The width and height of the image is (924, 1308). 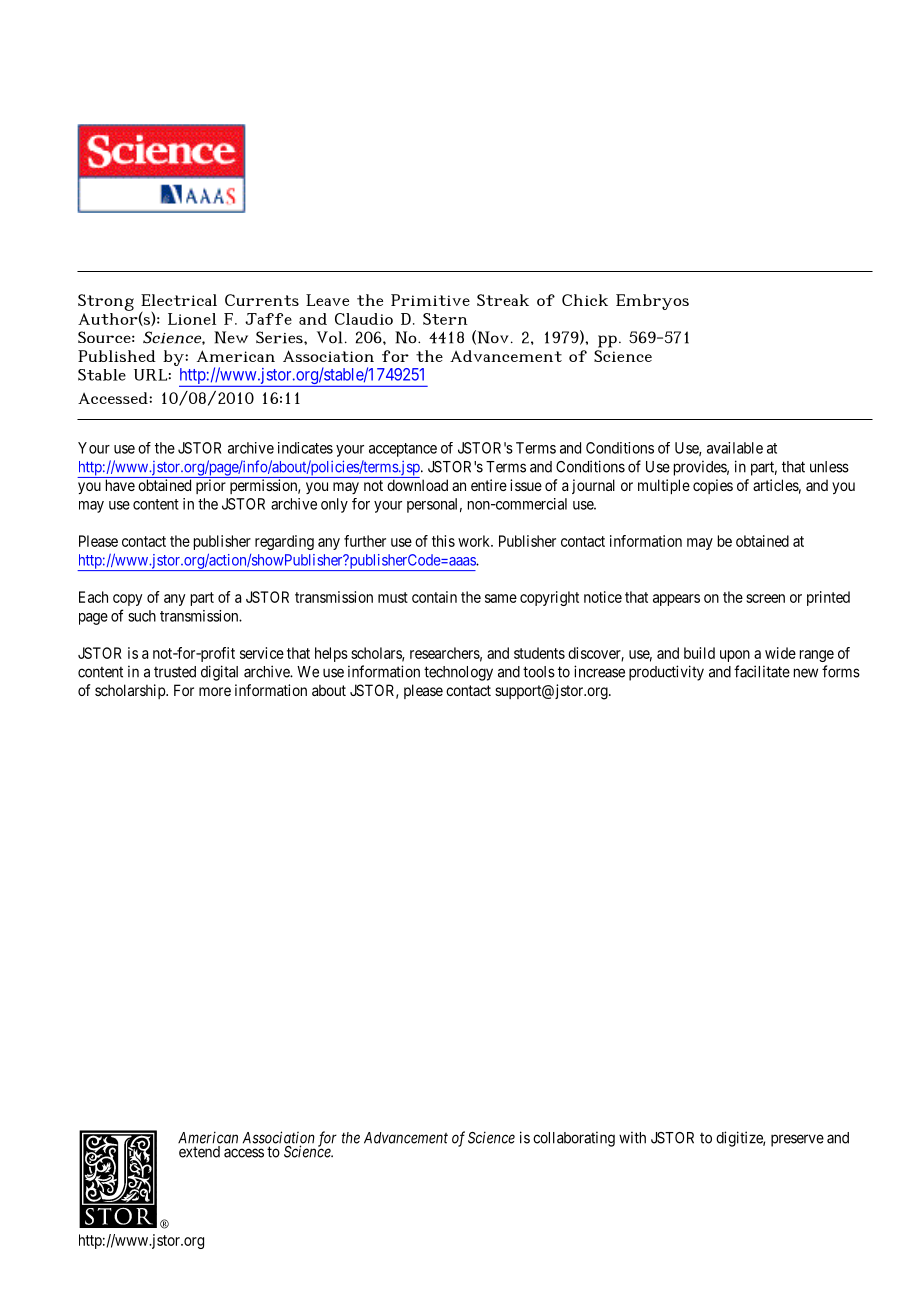 I want to click on screen, so click(x=765, y=598).
